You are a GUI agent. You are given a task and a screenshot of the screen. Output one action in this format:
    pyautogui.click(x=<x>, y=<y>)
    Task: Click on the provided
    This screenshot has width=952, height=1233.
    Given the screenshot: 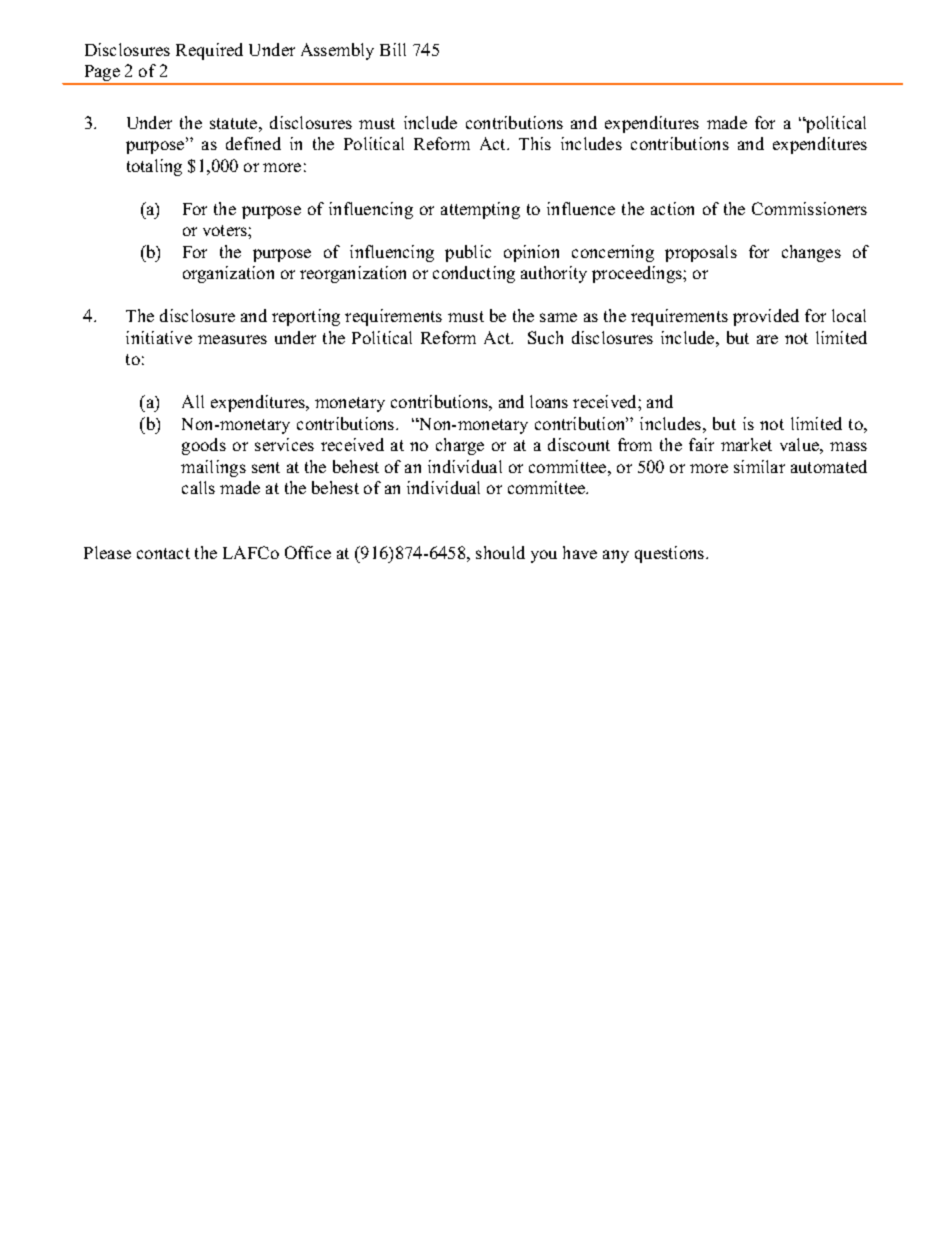 What is the action you would take?
    pyautogui.click(x=766, y=317)
